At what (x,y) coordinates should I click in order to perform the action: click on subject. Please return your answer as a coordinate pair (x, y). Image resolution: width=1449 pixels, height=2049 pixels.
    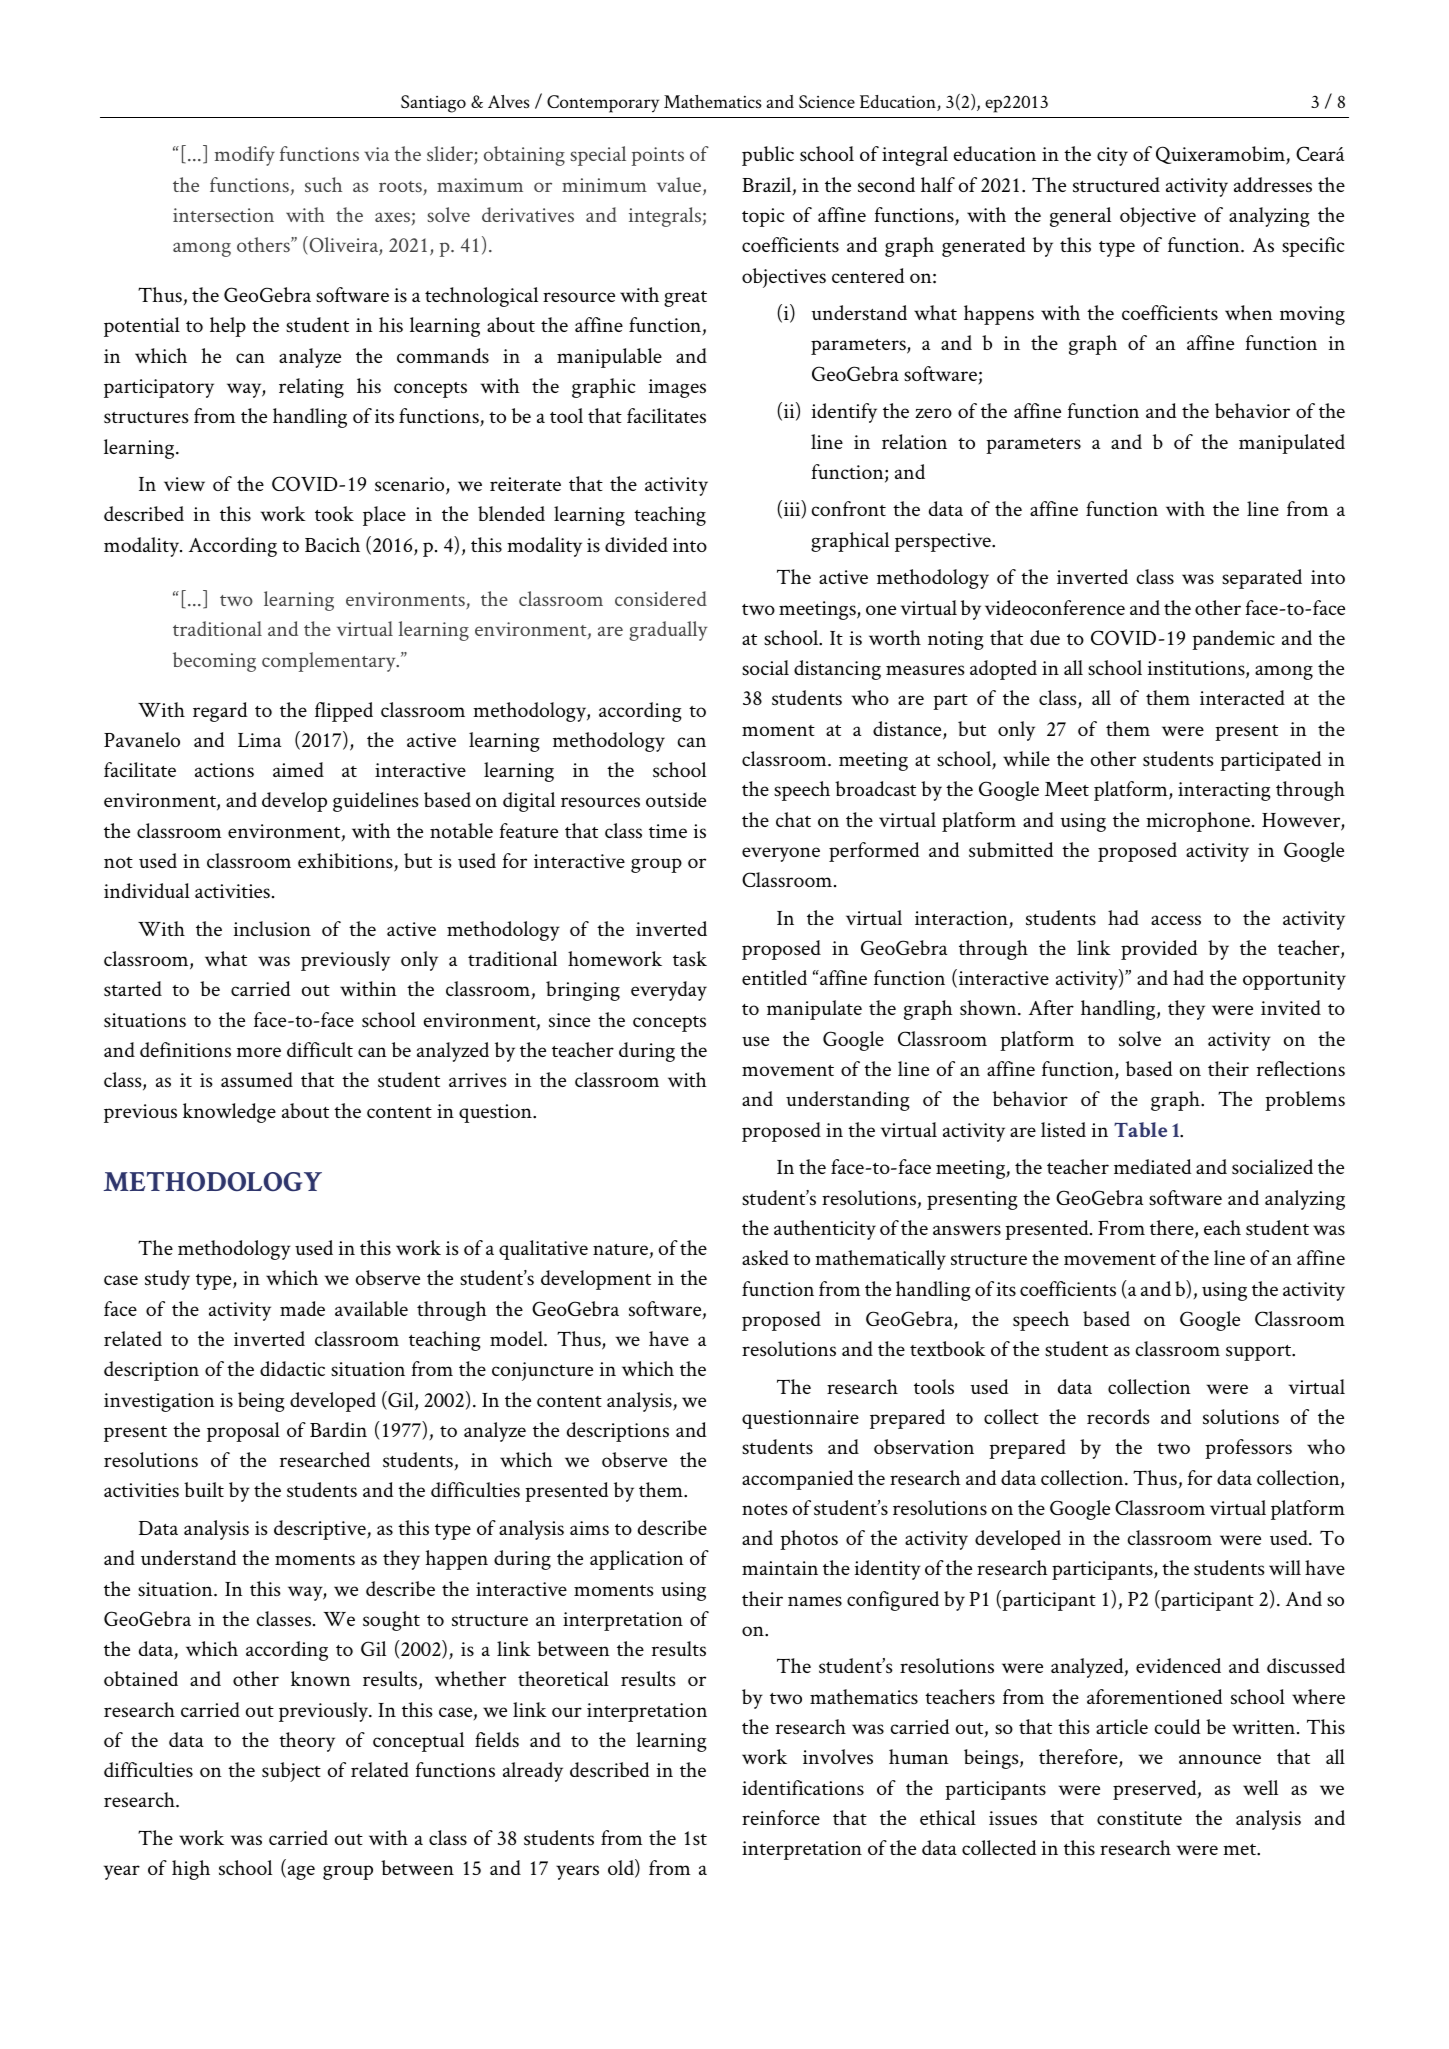
    Looking at the image, I should click on (291, 1772).
